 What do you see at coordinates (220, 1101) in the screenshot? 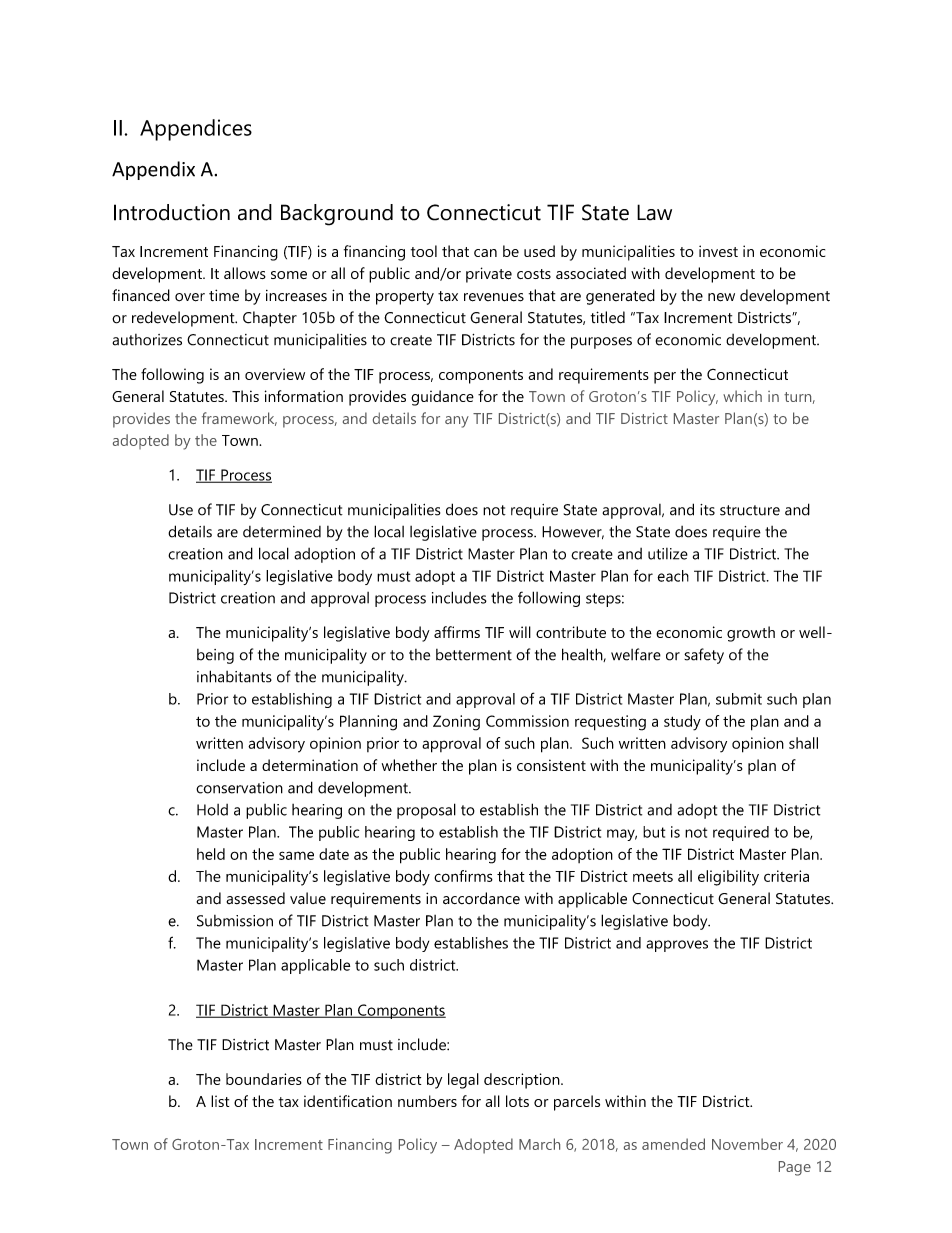
I see `list` at bounding box center [220, 1101].
